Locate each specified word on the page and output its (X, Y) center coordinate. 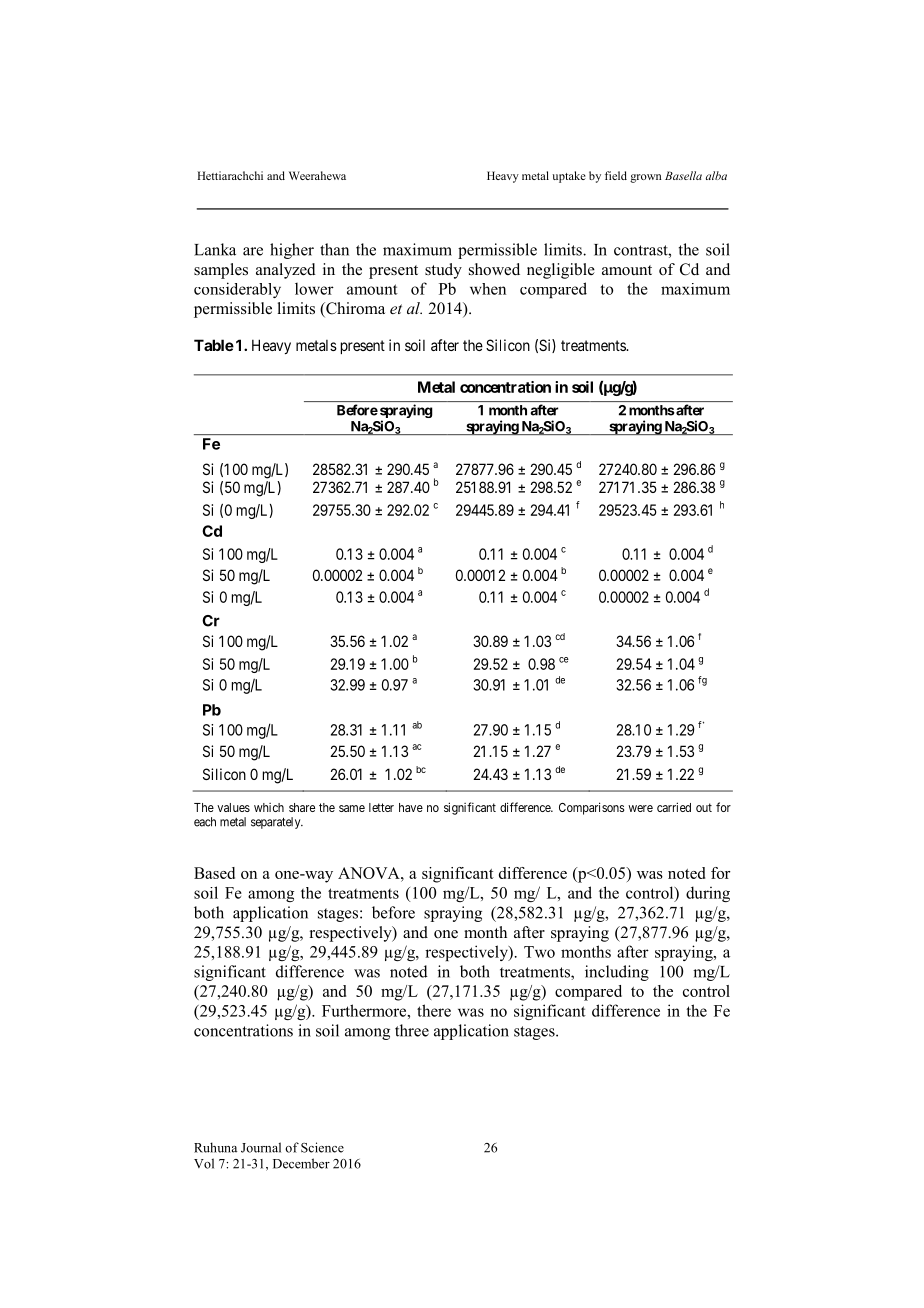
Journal (261, 1147)
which (269, 807)
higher (292, 251)
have (411, 807)
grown (646, 178)
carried (674, 807)
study (443, 271)
